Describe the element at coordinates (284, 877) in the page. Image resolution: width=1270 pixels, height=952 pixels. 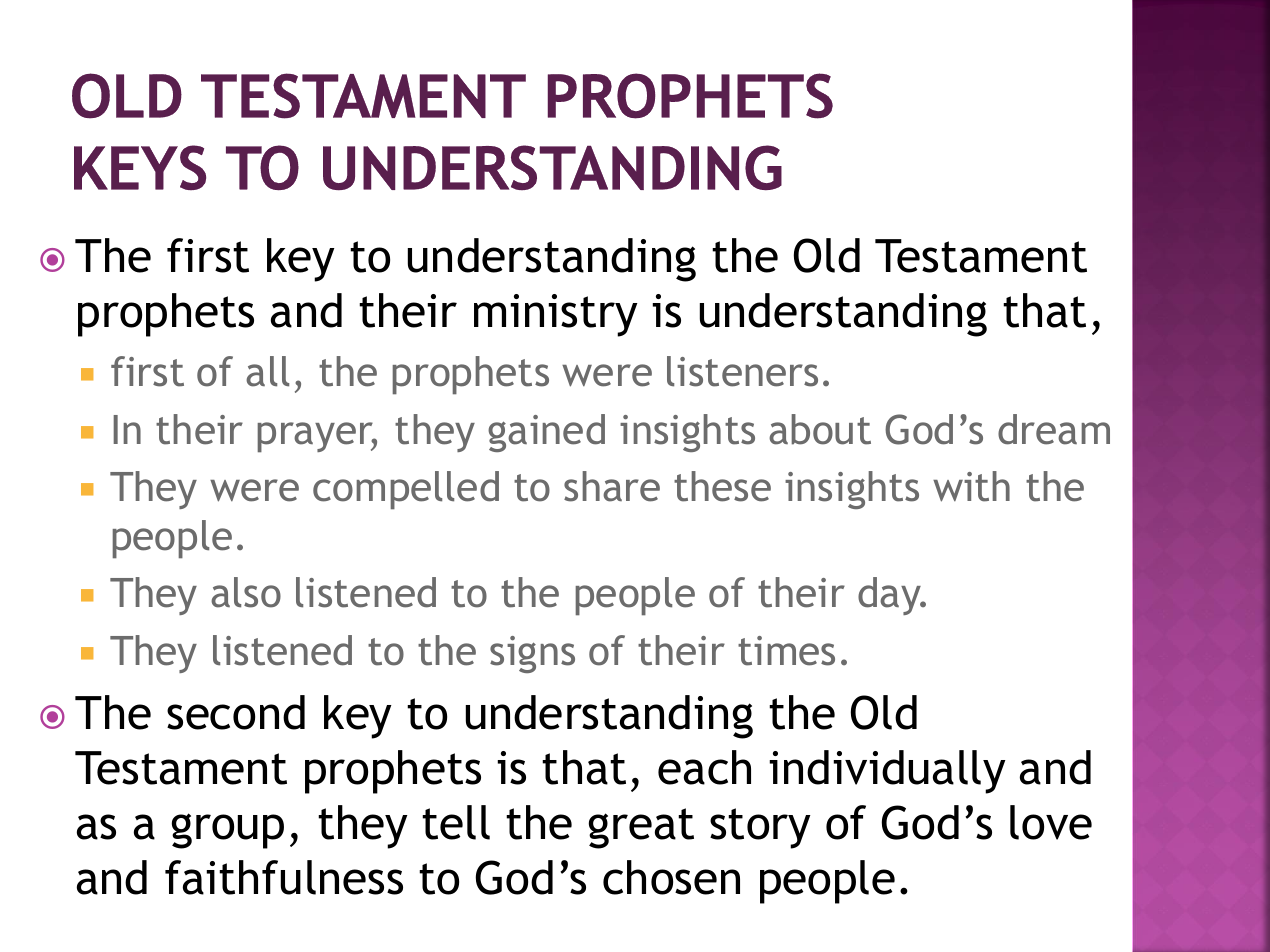
I see `faithfulness` at that location.
